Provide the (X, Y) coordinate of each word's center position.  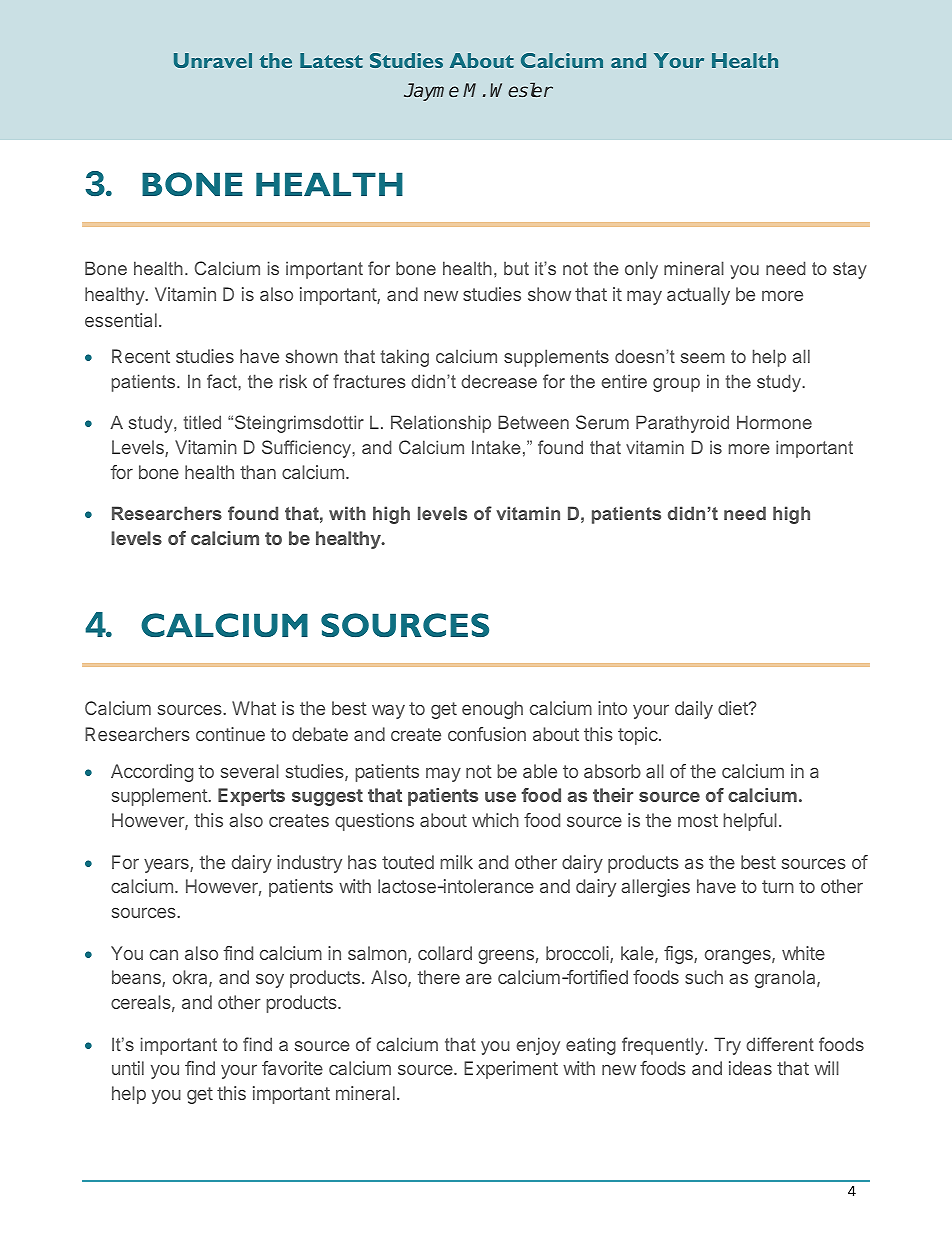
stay (850, 270)
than (258, 472)
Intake (496, 447)
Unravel (213, 60)
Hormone (774, 422)
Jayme (431, 92)
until (128, 1068)
